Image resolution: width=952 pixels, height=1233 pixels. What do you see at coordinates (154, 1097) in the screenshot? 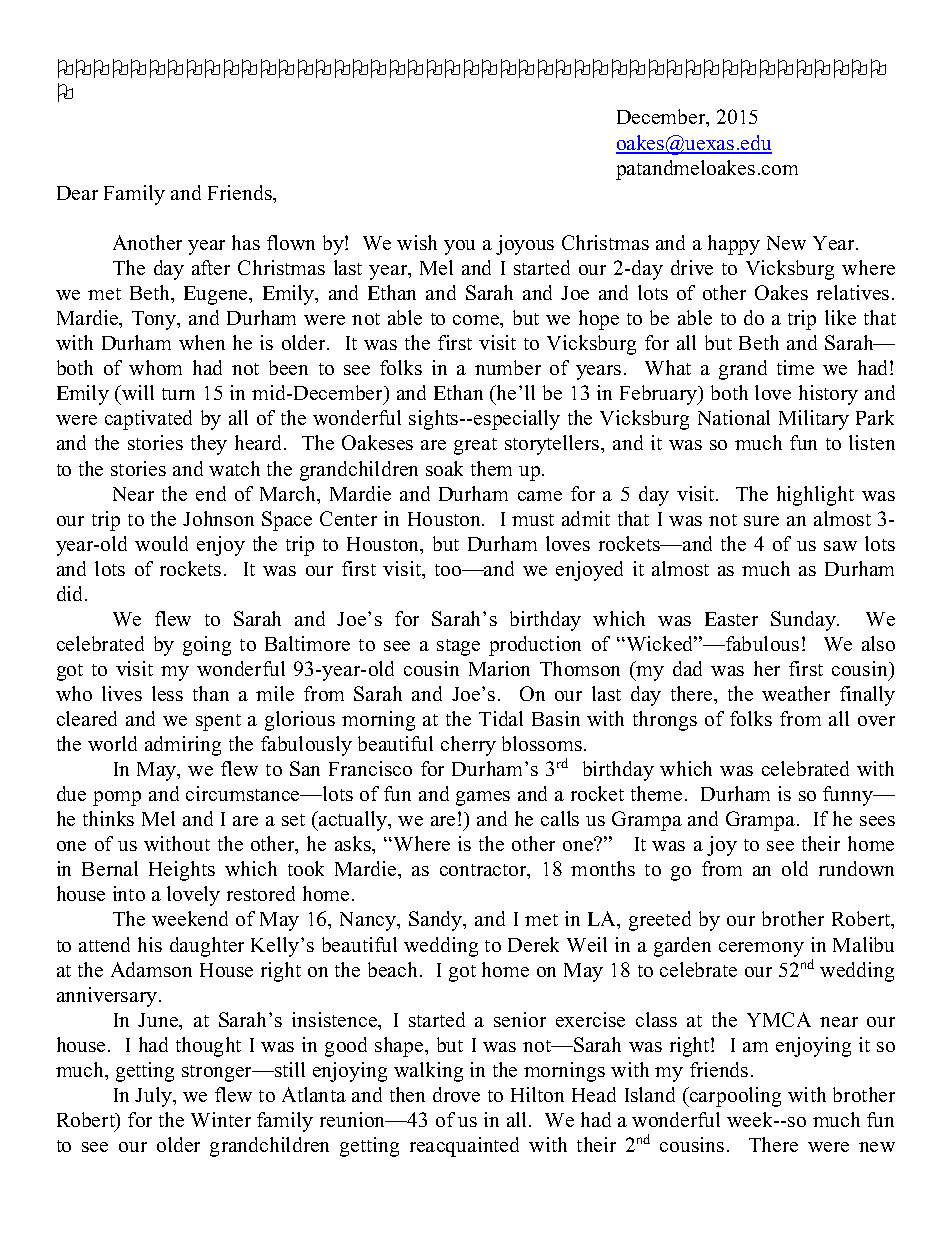
I see `July` at bounding box center [154, 1097].
